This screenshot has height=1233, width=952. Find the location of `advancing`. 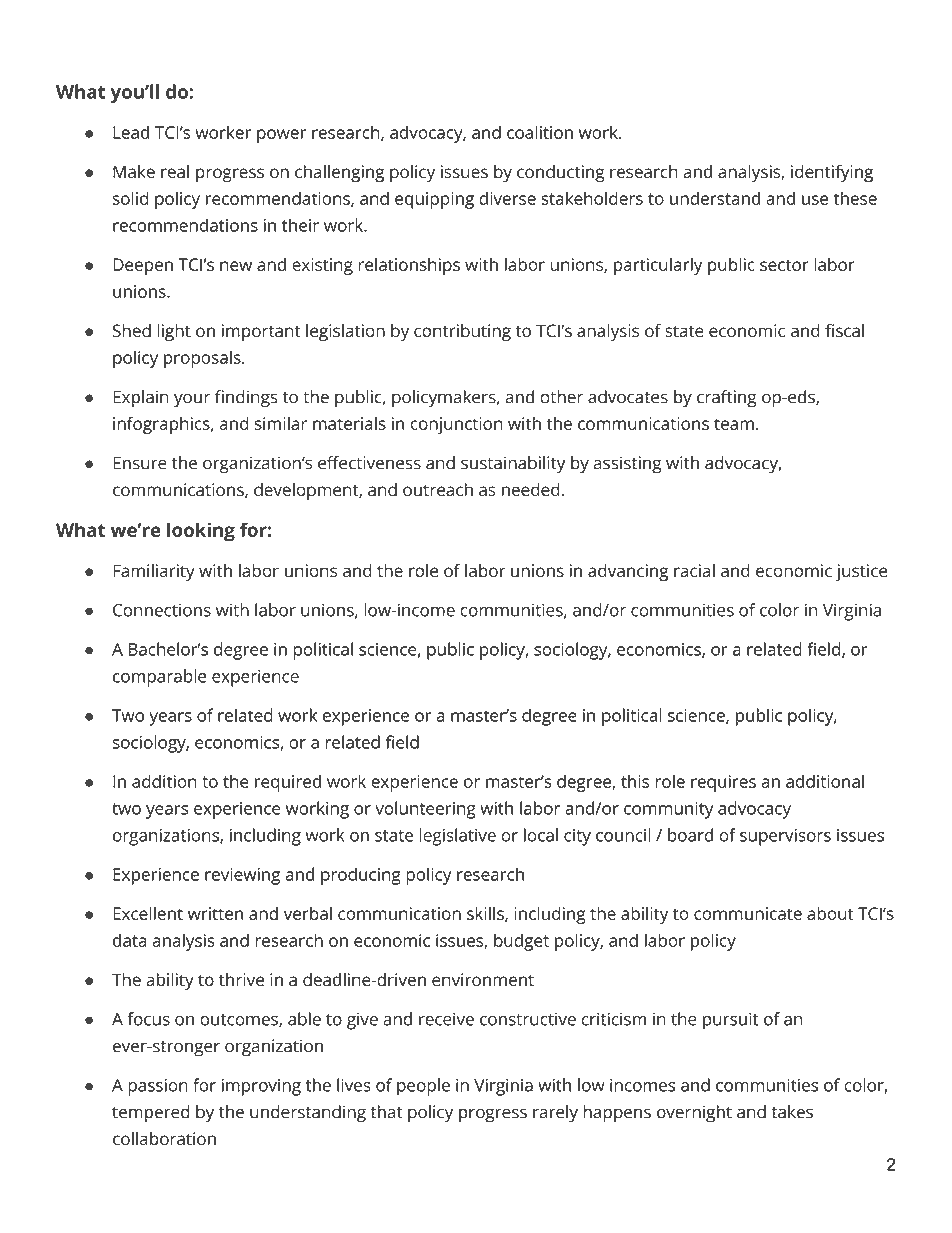

advancing is located at coordinates (628, 572).
